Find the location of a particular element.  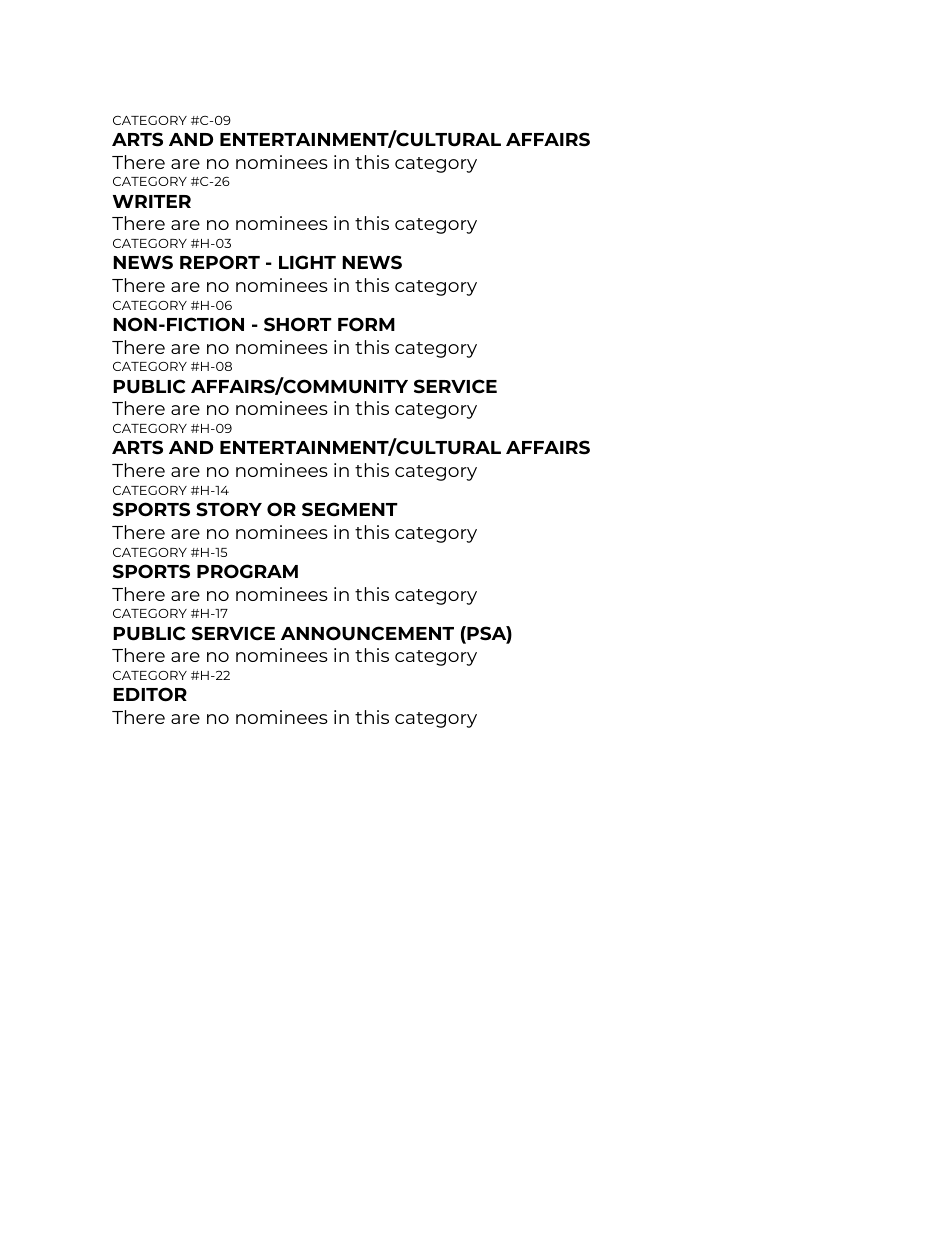

PROGRAM is located at coordinates (247, 571).
